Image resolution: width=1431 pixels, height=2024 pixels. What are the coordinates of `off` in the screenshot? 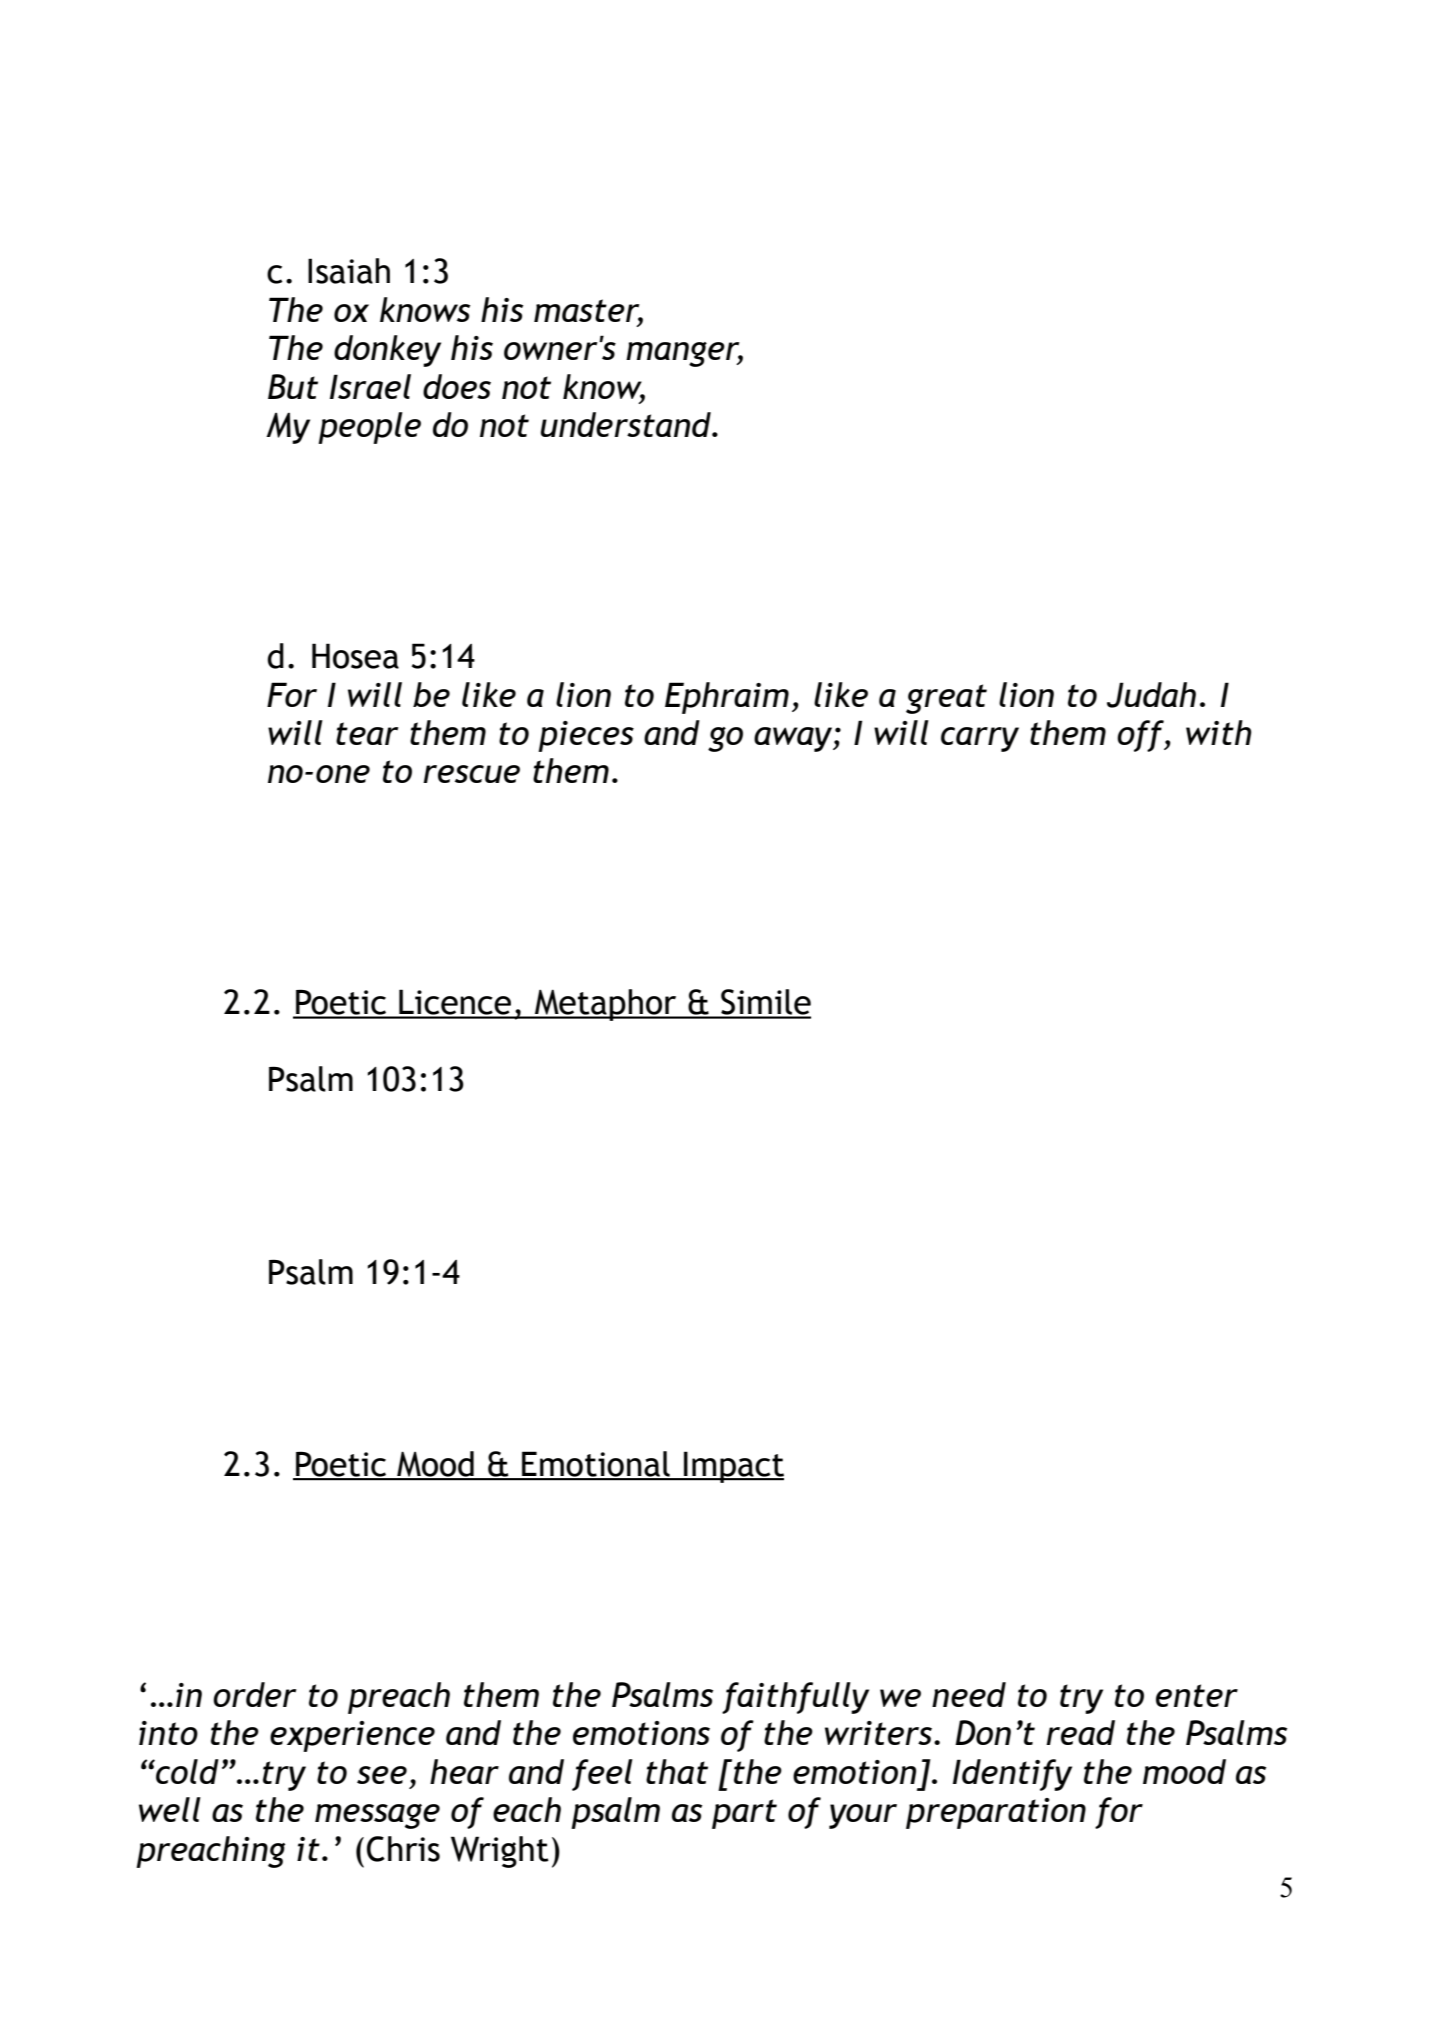 It's located at (1141, 736).
